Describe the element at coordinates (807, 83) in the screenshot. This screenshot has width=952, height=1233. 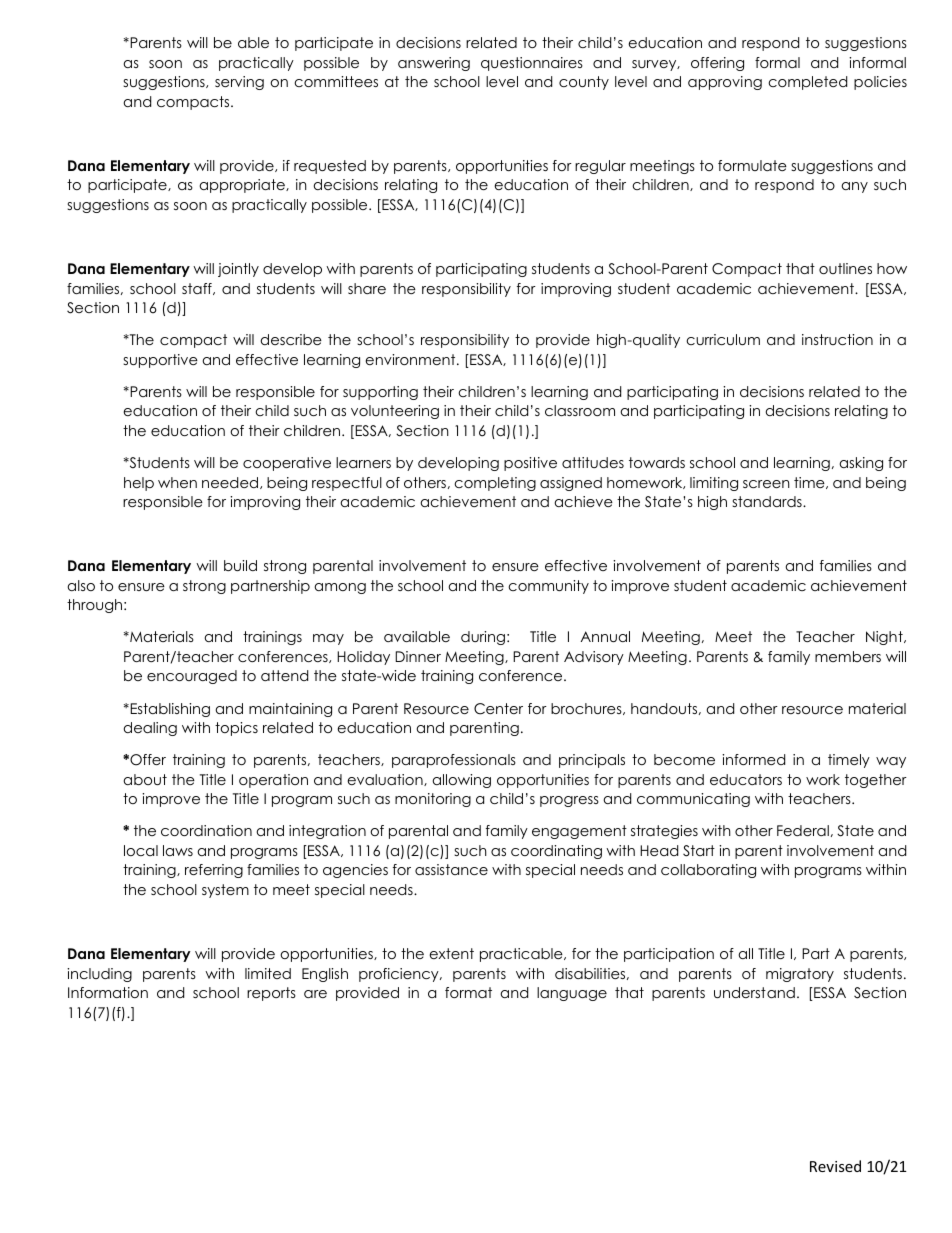
I see `completed` at that location.
